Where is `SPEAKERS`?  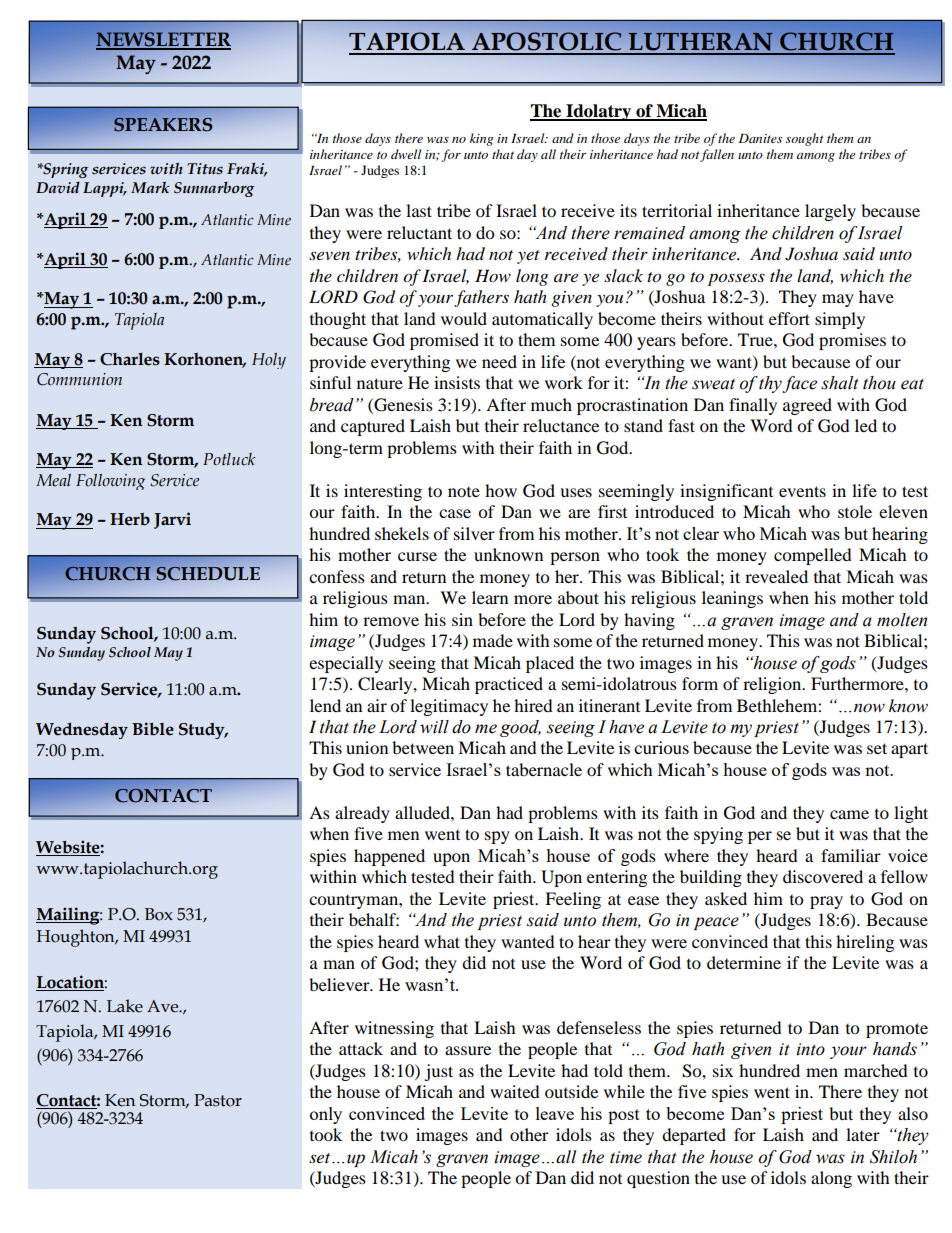
SPEAKERS is located at coordinates (163, 124).
